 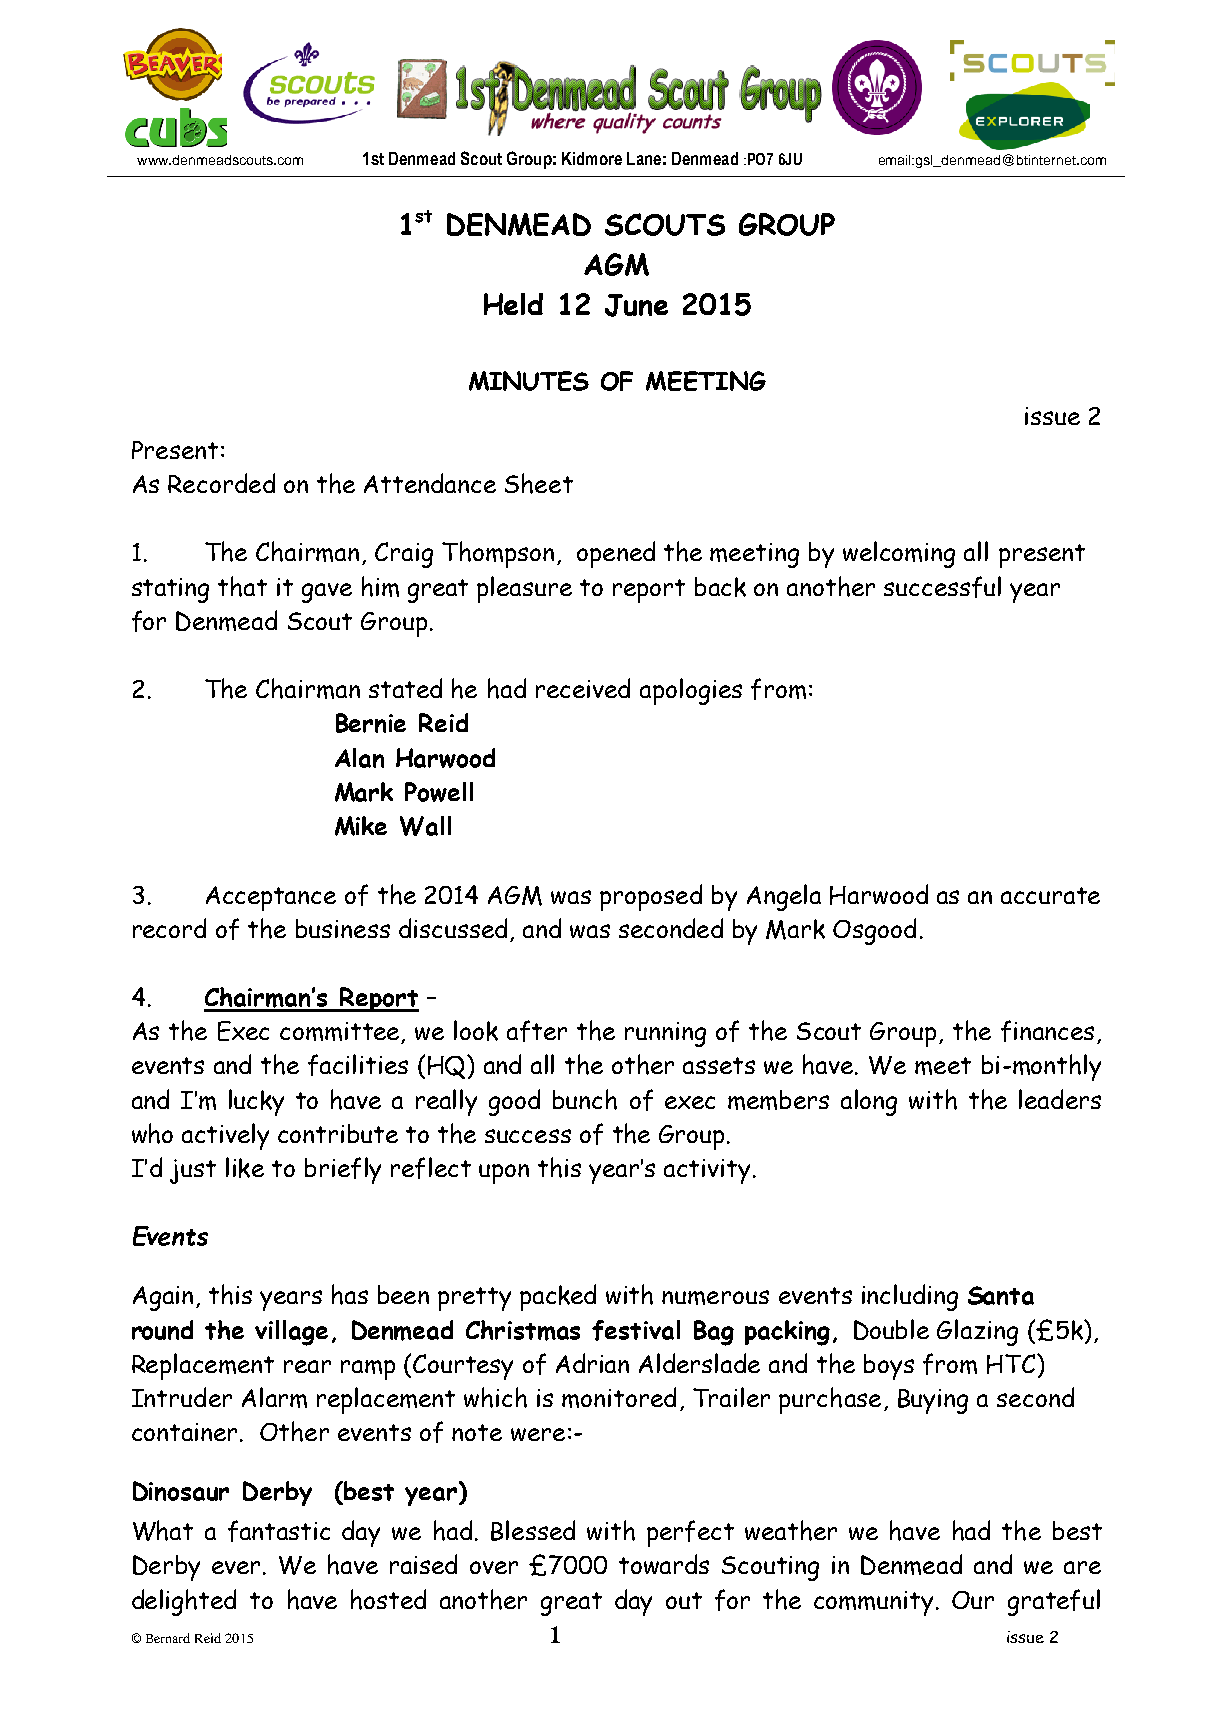 What do you see at coordinates (585, 1099) in the screenshot?
I see `bunch` at bounding box center [585, 1099].
